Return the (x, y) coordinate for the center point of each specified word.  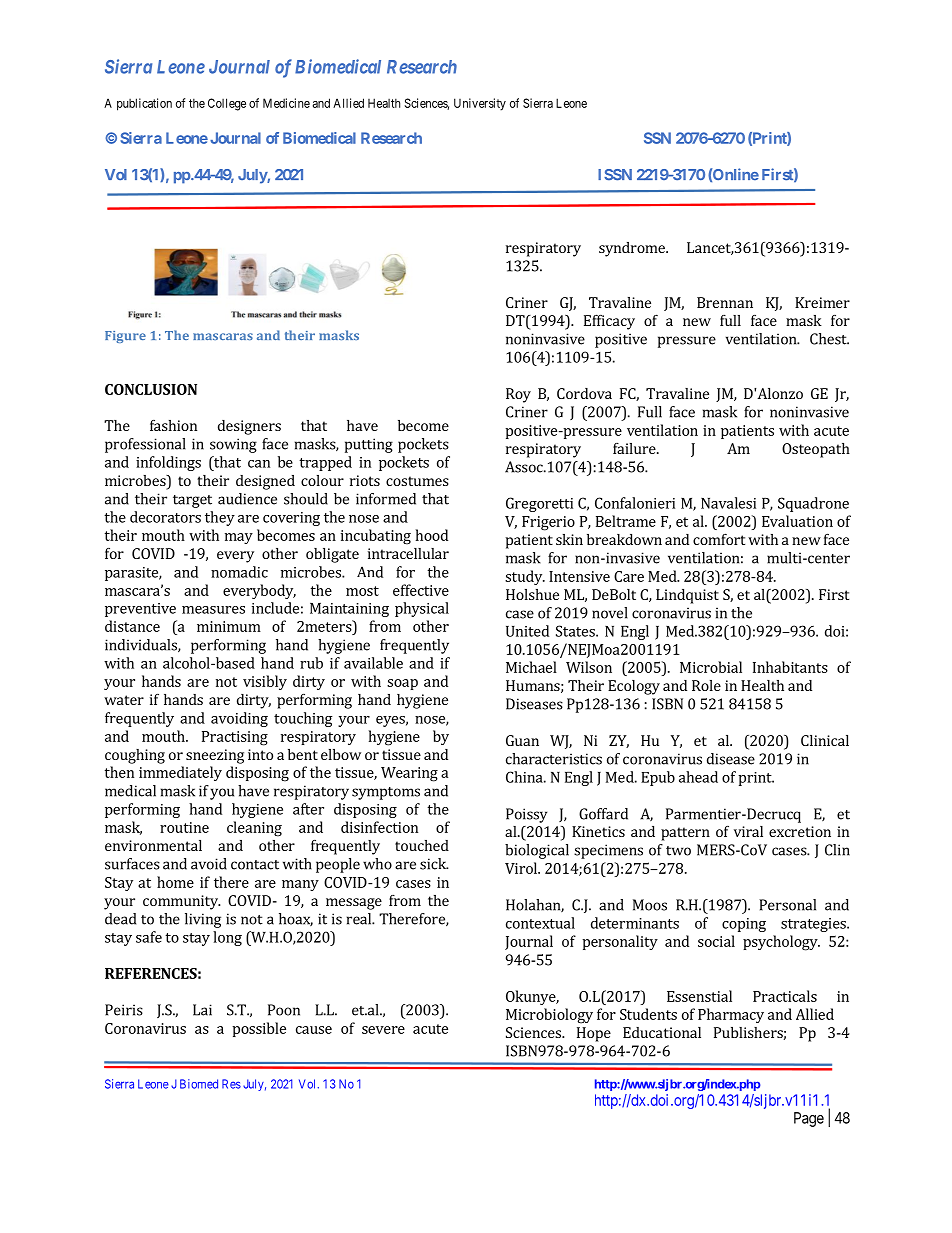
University (480, 104)
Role (706, 685)
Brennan (725, 302)
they (220, 518)
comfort (719, 539)
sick (434, 864)
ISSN (615, 175)
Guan (522, 740)
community (181, 902)
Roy (518, 395)
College (227, 104)
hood (432, 535)
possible (259, 1029)
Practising (235, 738)
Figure (125, 337)
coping (744, 925)
